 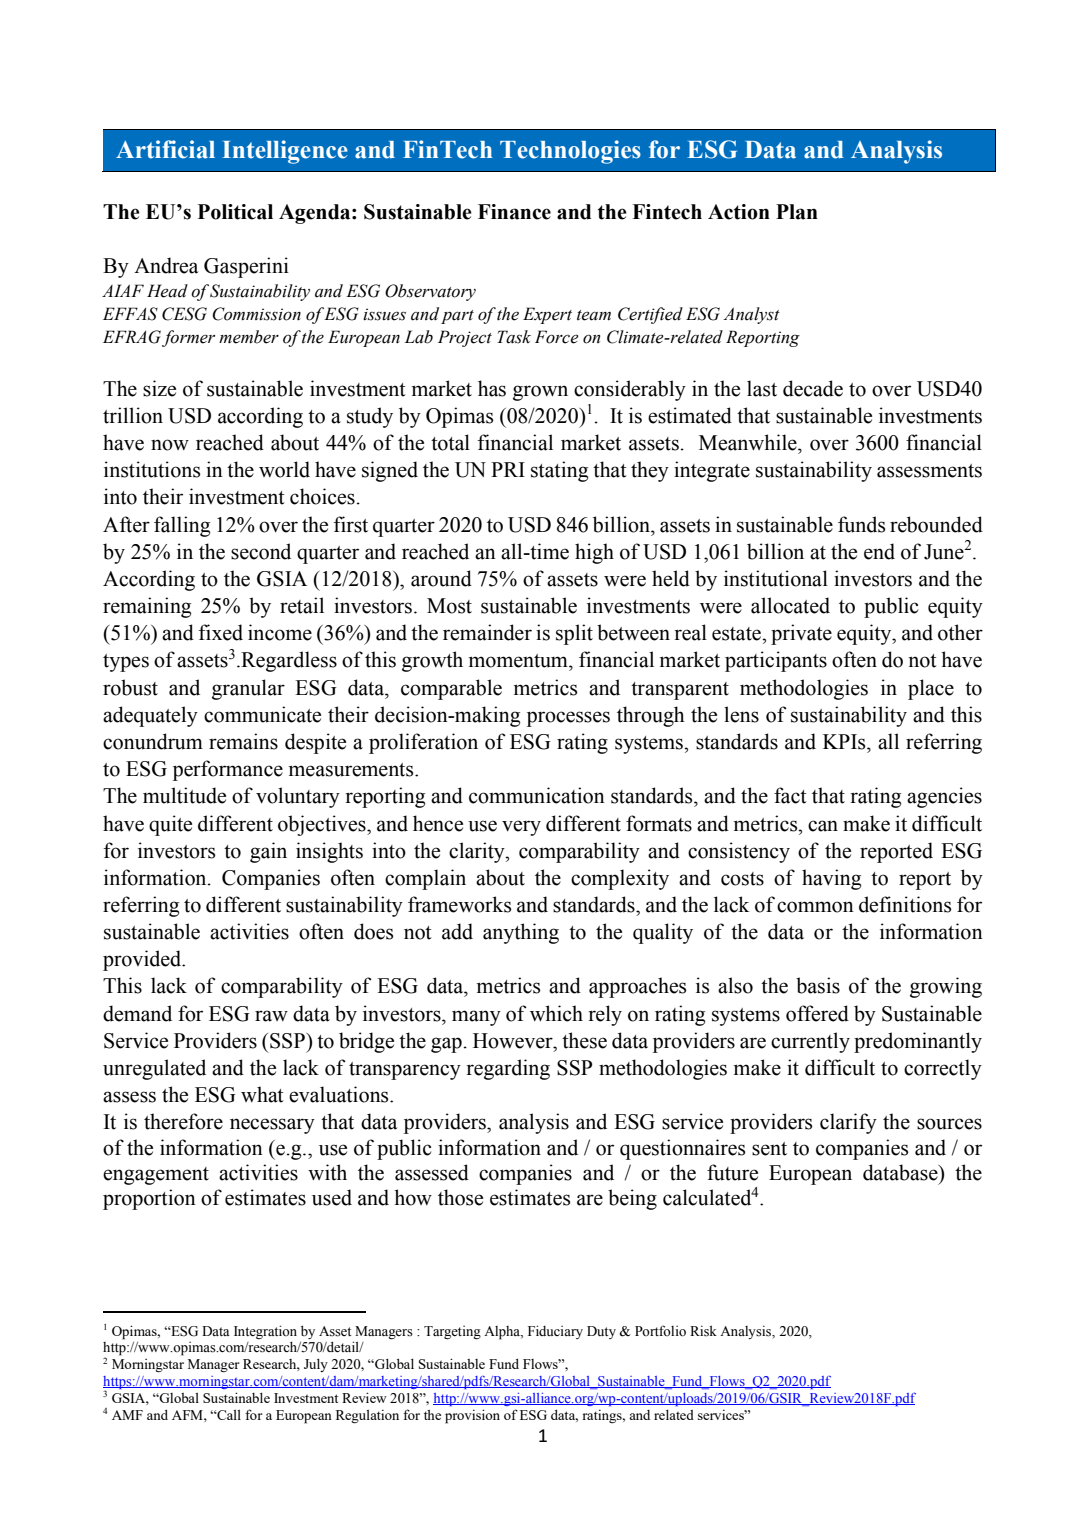 What do you see at coordinates (228, 770) in the screenshot?
I see `performance` at bounding box center [228, 770].
